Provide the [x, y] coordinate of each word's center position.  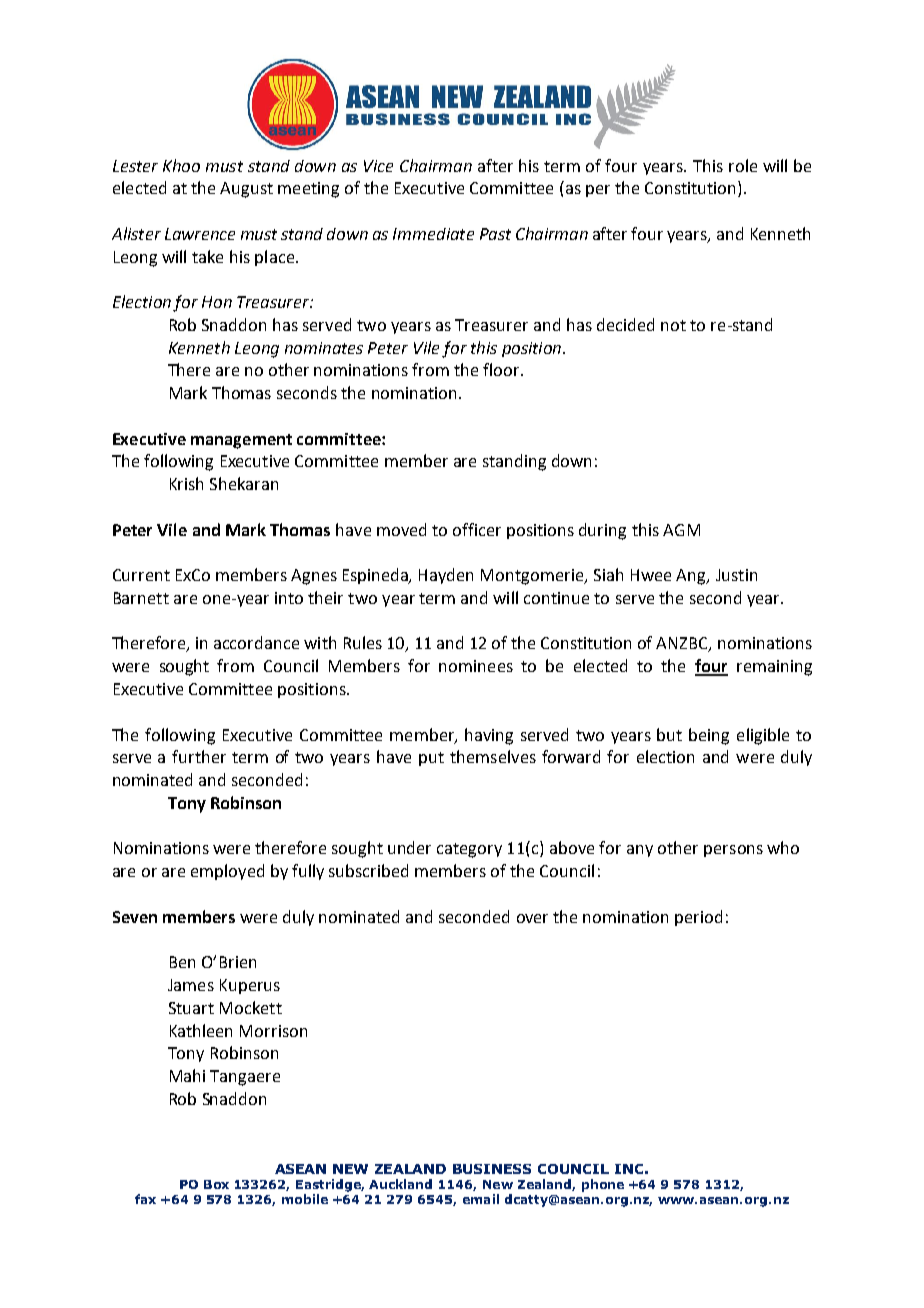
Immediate [433, 234]
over [532, 918]
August [246, 190]
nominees [476, 666]
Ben [182, 962]
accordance [256, 642]
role [743, 165]
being [709, 736]
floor [502, 369]
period [698, 918]
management [241, 441]
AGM [681, 530]
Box [216, 1184]
